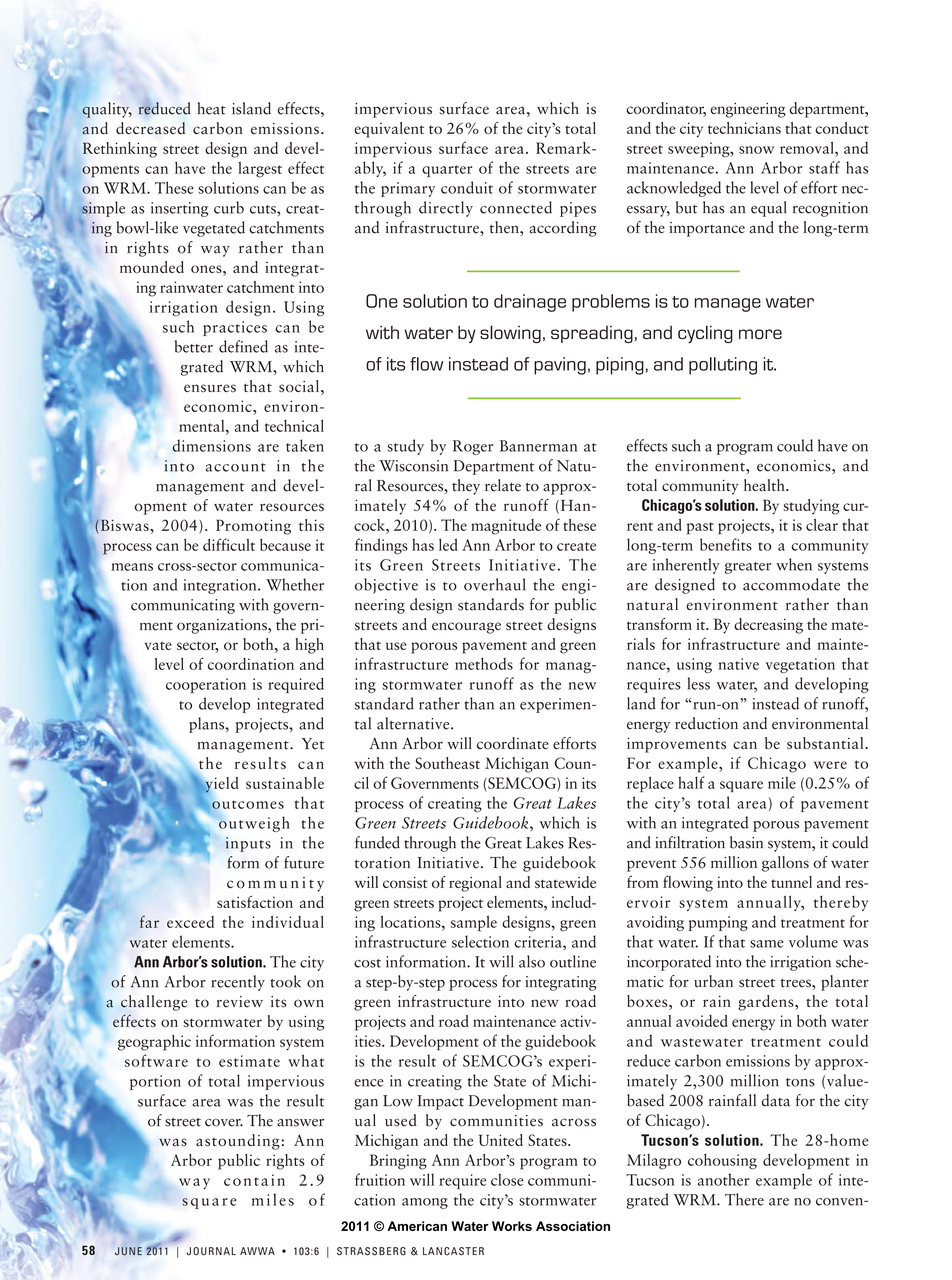 Image resolution: width=952 pixels, height=1280 pixels. I want to click on JOURNAL, so click(211, 1251).
